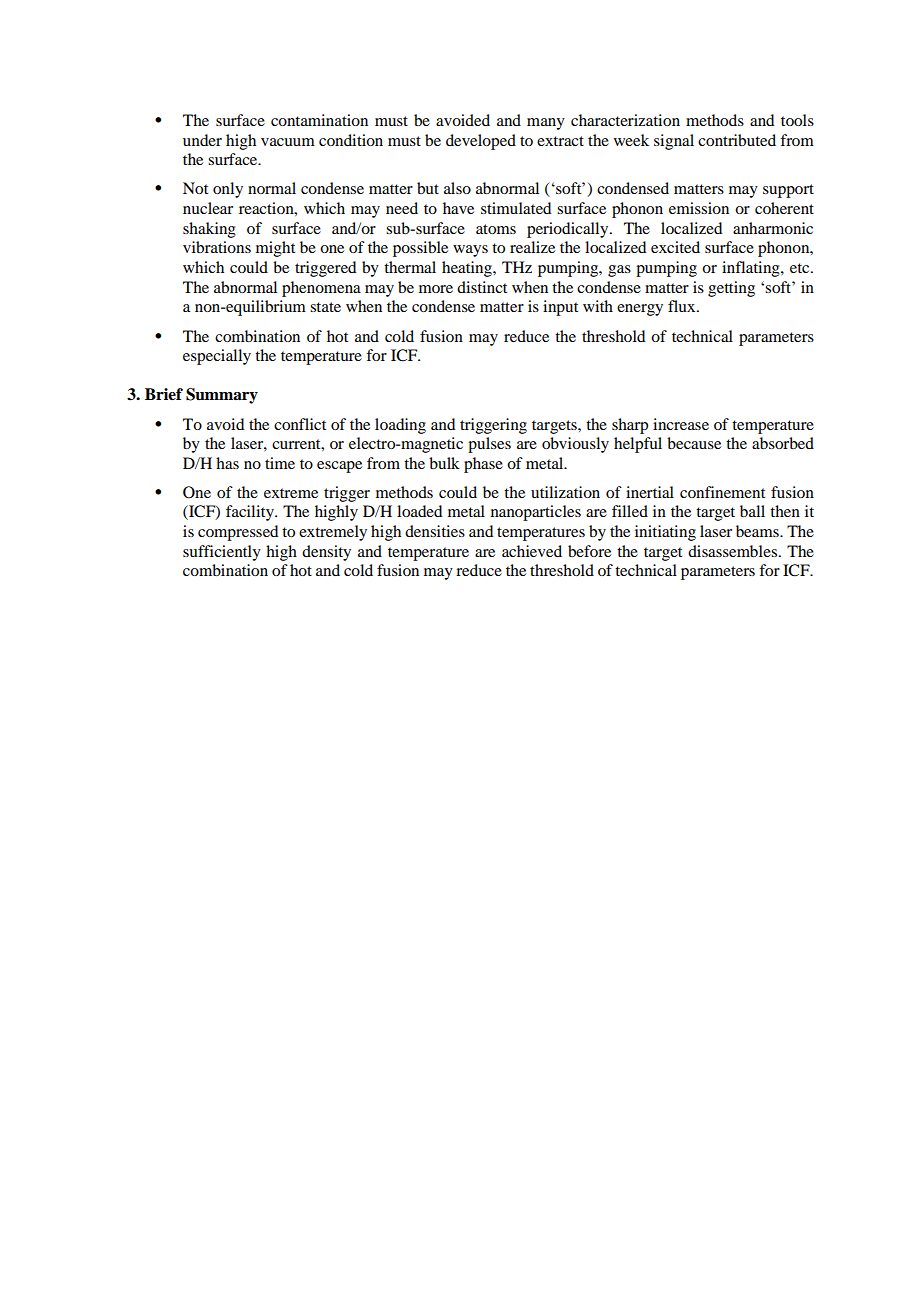 This document has height=1308, width=924. Describe the element at coordinates (202, 140) in the document. I see `under` at that location.
